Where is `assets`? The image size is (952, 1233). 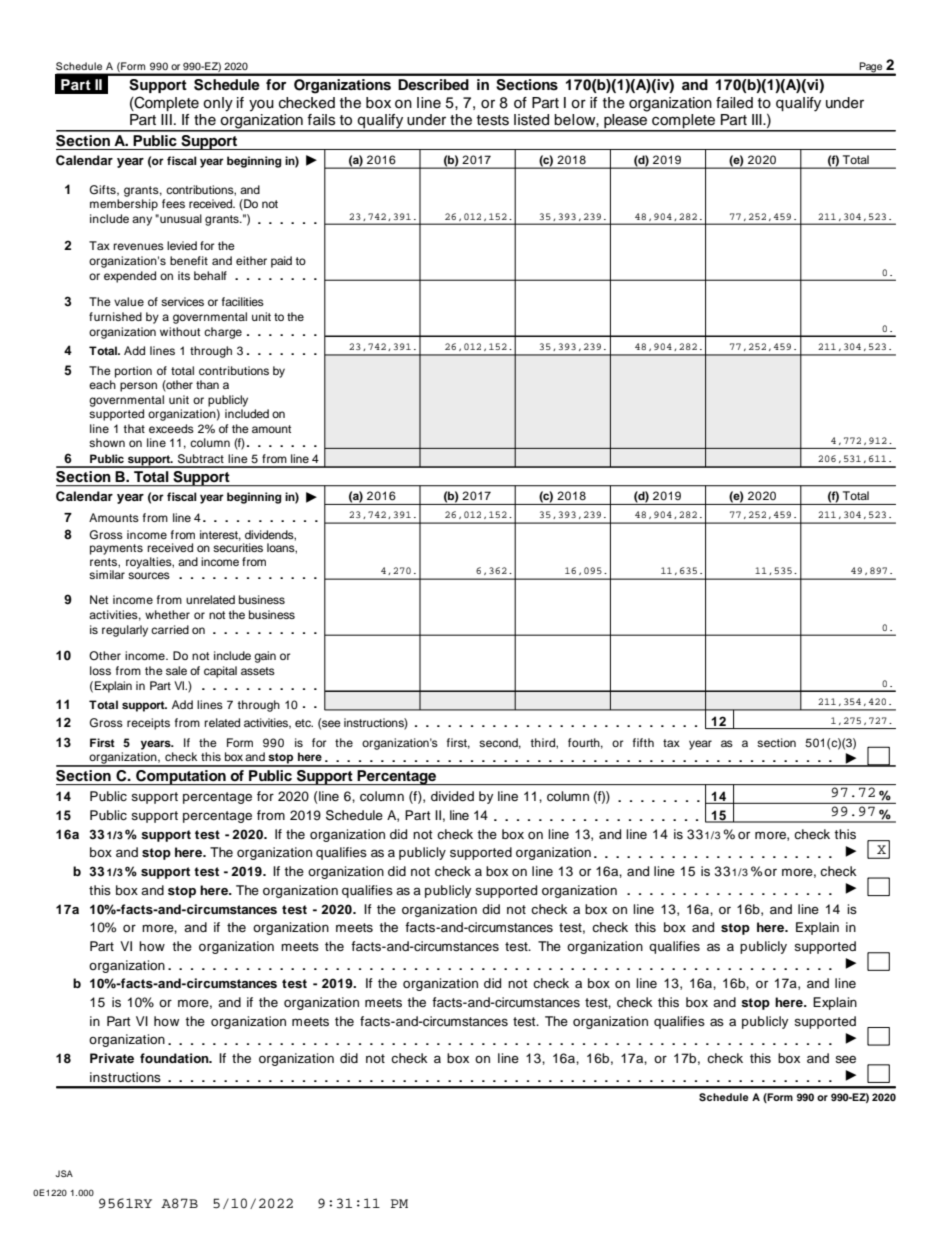 assets is located at coordinates (258, 671).
